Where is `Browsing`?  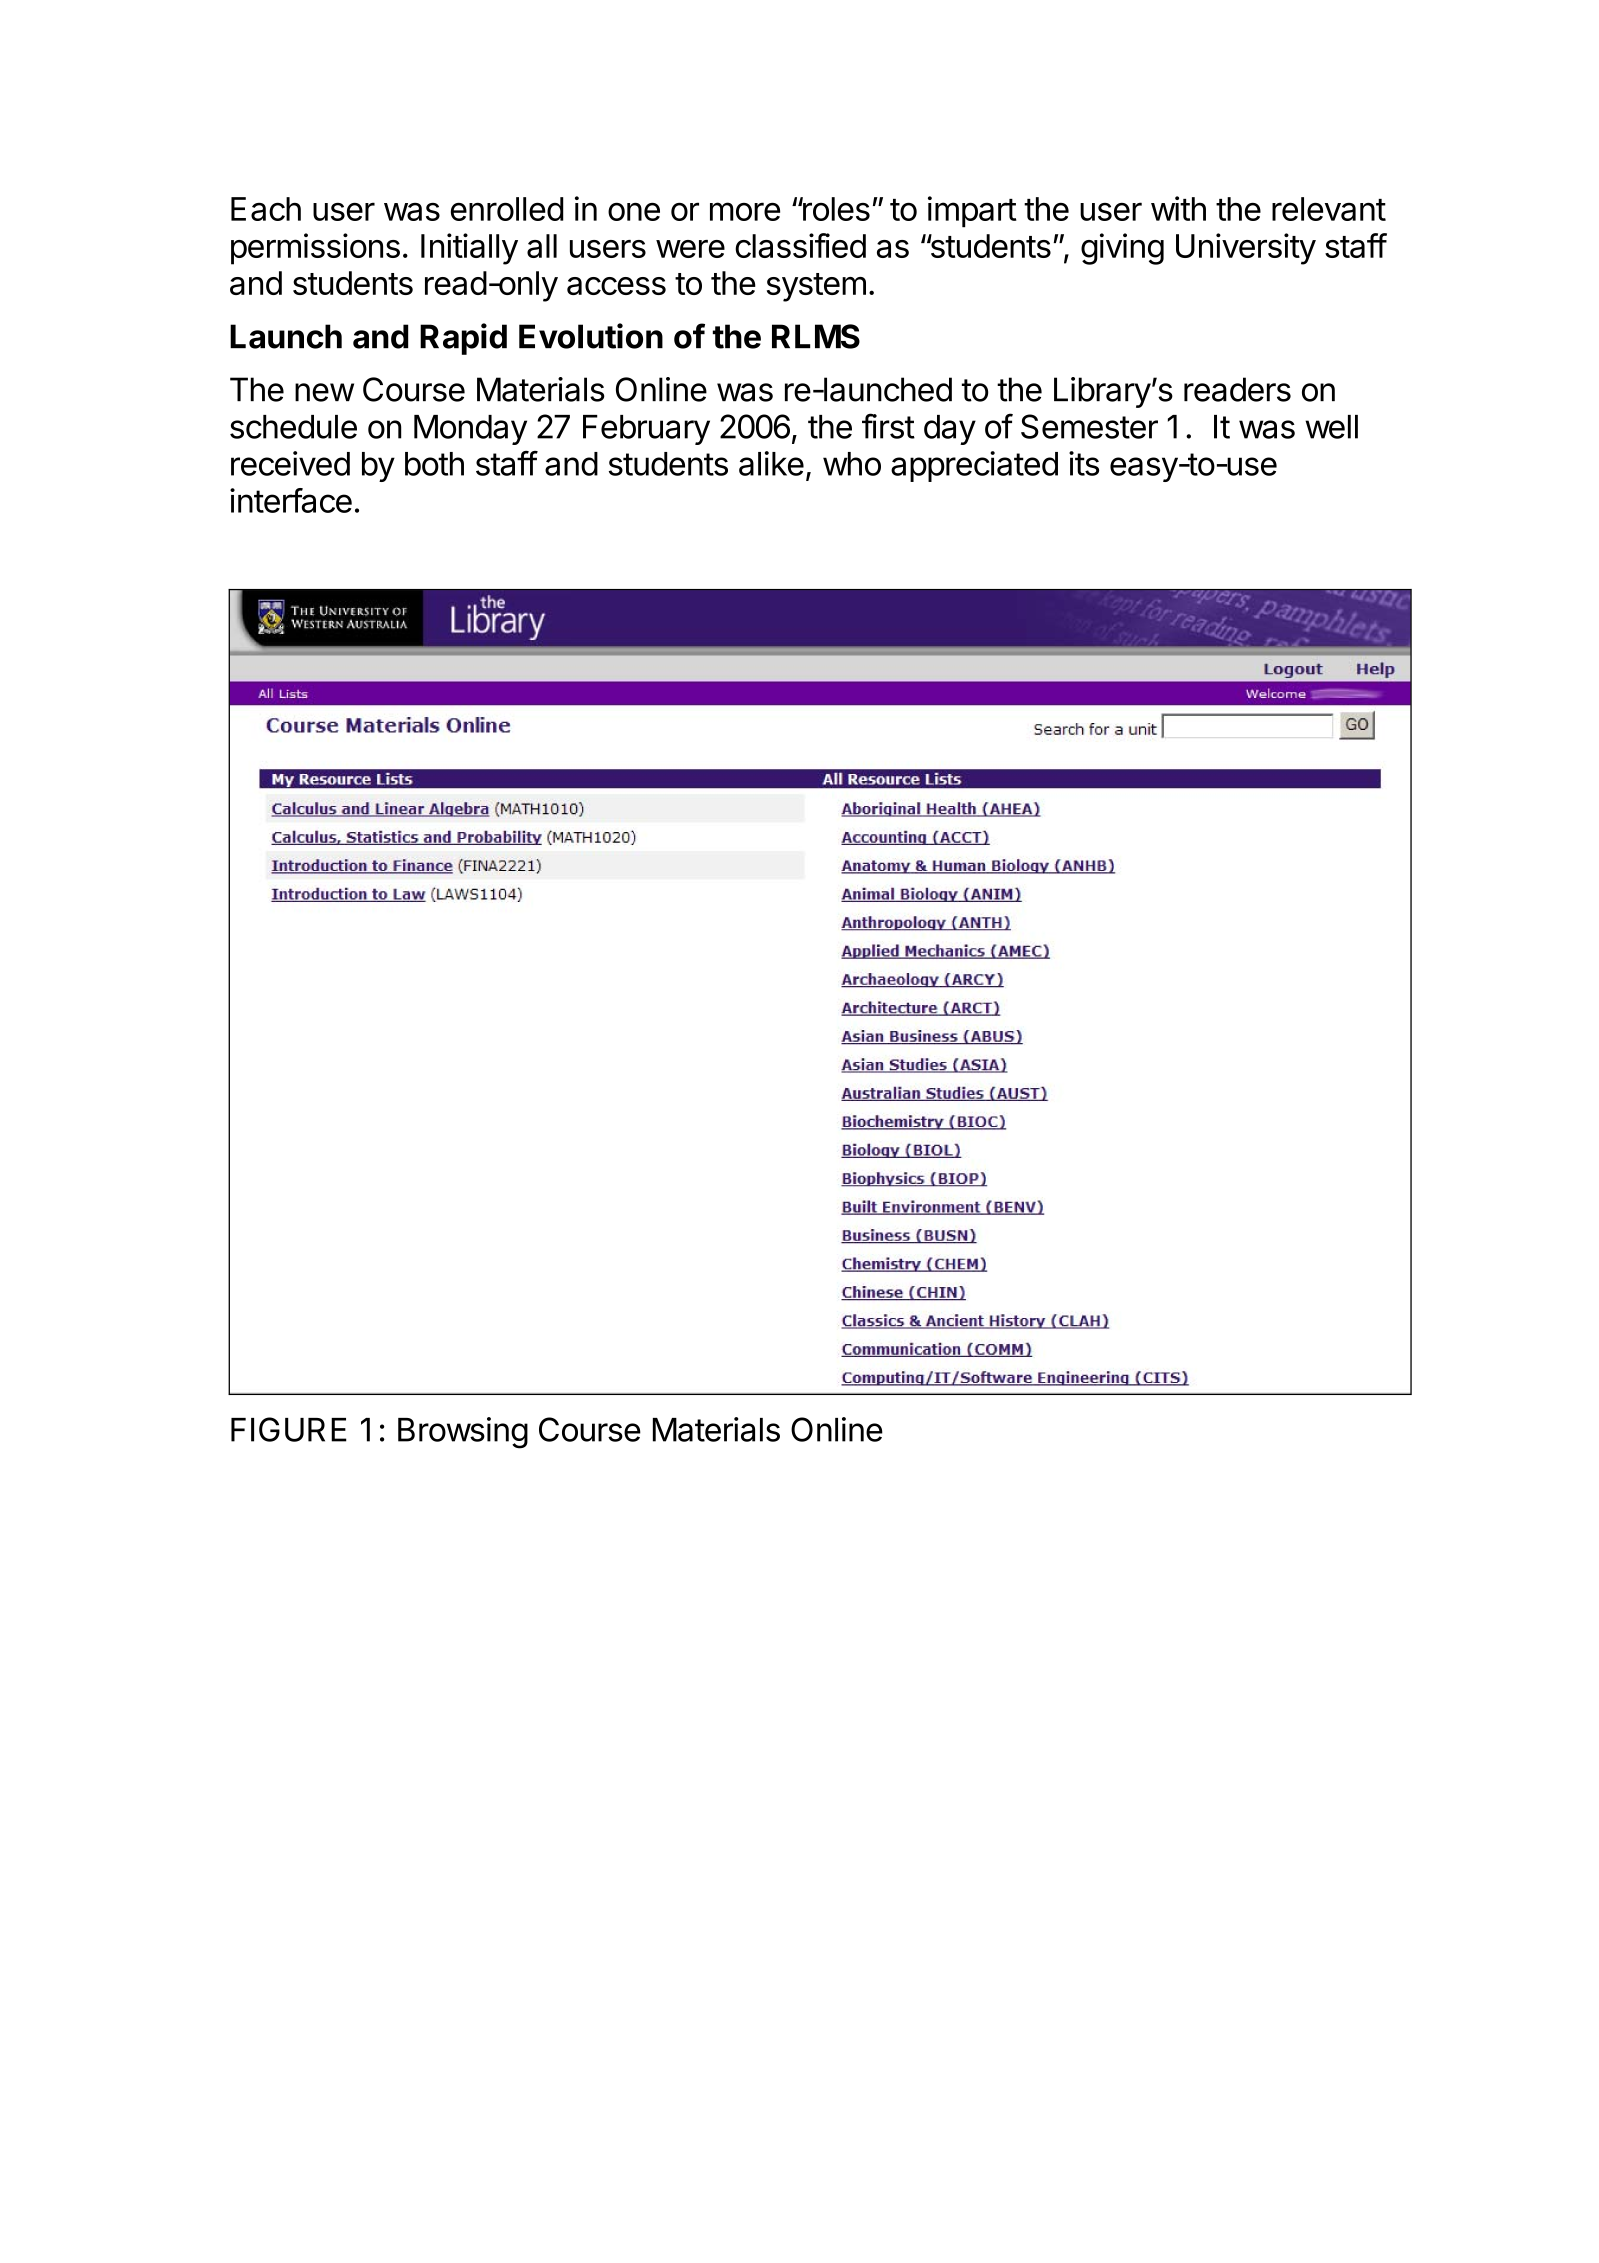 Browsing is located at coordinates (463, 1433).
